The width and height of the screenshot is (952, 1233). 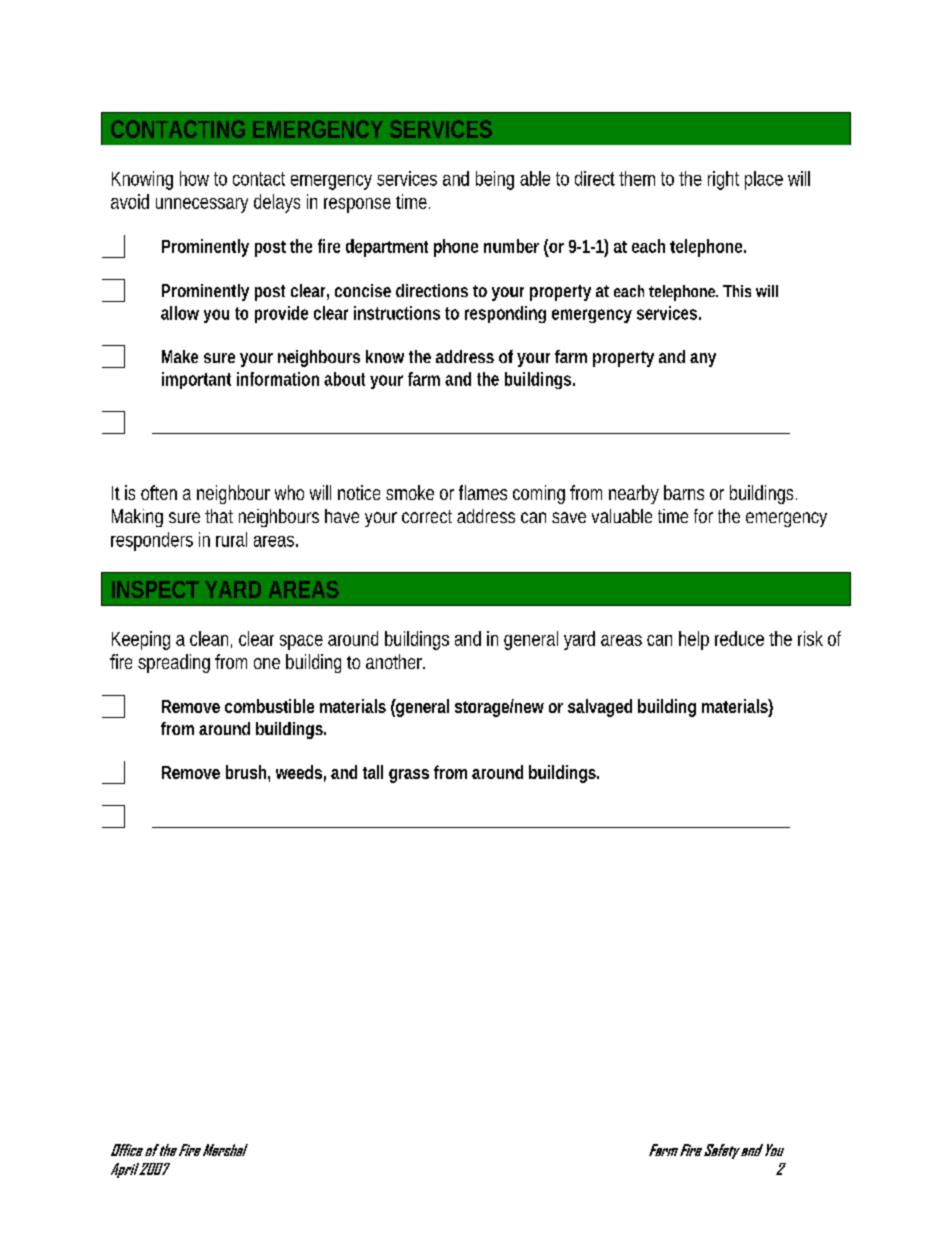 I want to click on brush, so click(x=248, y=773).
